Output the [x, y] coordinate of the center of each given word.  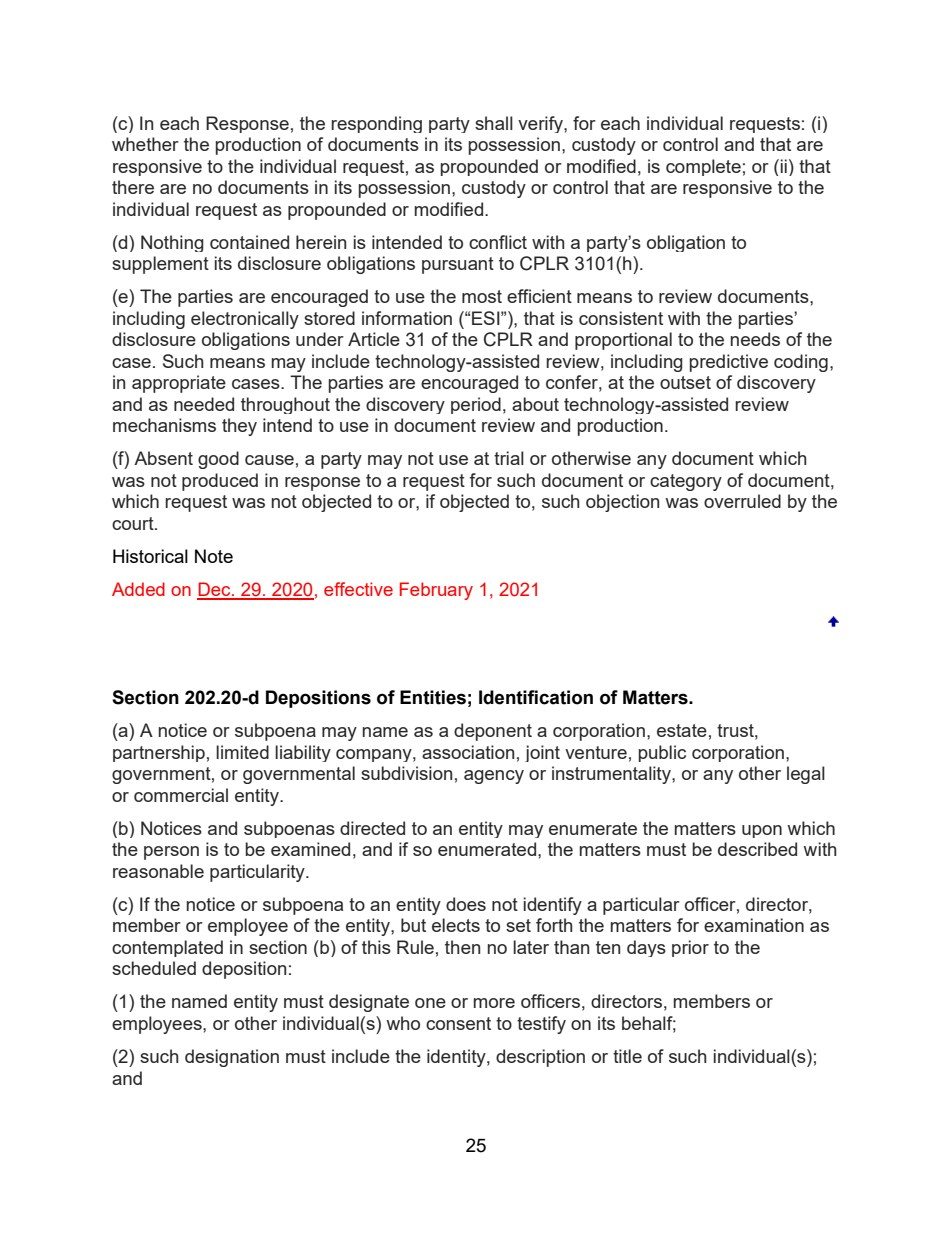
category [686, 482]
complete [703, 167]
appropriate [179, 384]
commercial [181, 795]
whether [145, 144]
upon [762, 831]
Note [214, 556]
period [476, 405]
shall [494, 123]
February [436, 591]
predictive [729, 363]
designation [232, 1058]
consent [458, 1023]
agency [494, 777]
